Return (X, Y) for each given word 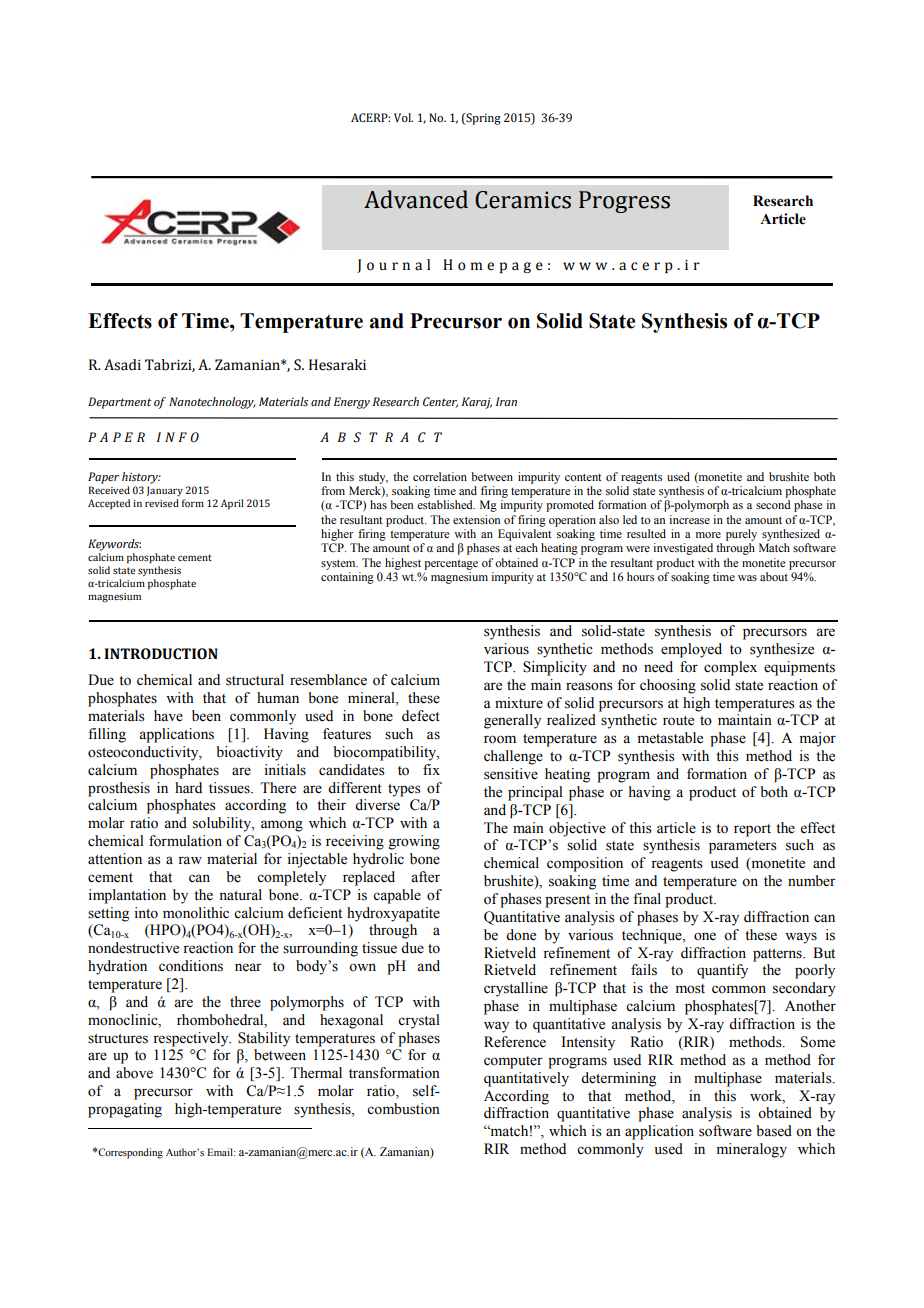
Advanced (416, 199)
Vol (403, 117)
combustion (403, 1109)
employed (691, 650)
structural (255, 680)
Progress (624, 202)
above (134, 1073)
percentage (451, 565)
